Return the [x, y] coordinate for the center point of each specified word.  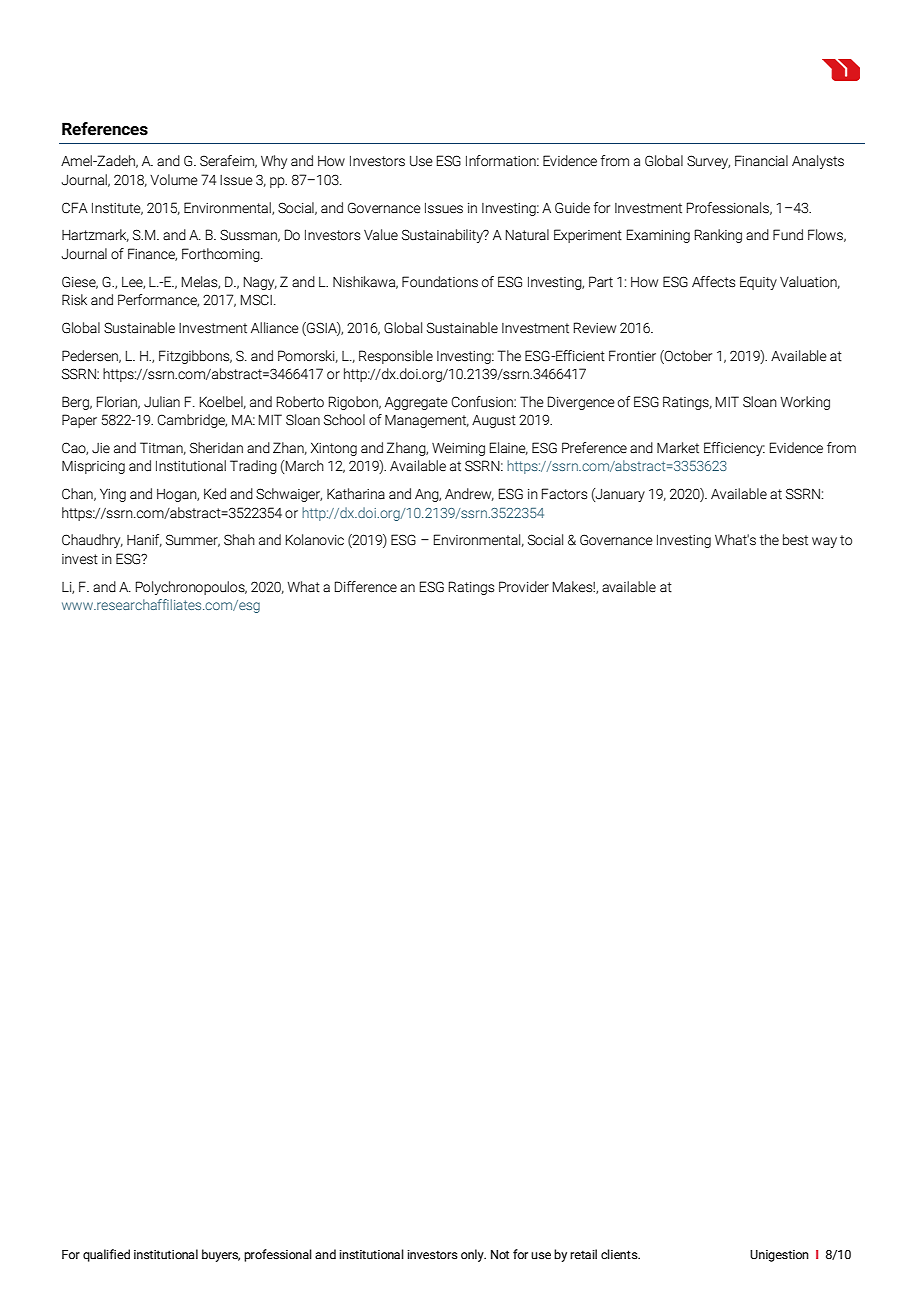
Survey [708, 162]
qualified [106, 1255]
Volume [174, 180]
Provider [524, 586]
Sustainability [443, 236]
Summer [193, 540]
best [795, 540]
